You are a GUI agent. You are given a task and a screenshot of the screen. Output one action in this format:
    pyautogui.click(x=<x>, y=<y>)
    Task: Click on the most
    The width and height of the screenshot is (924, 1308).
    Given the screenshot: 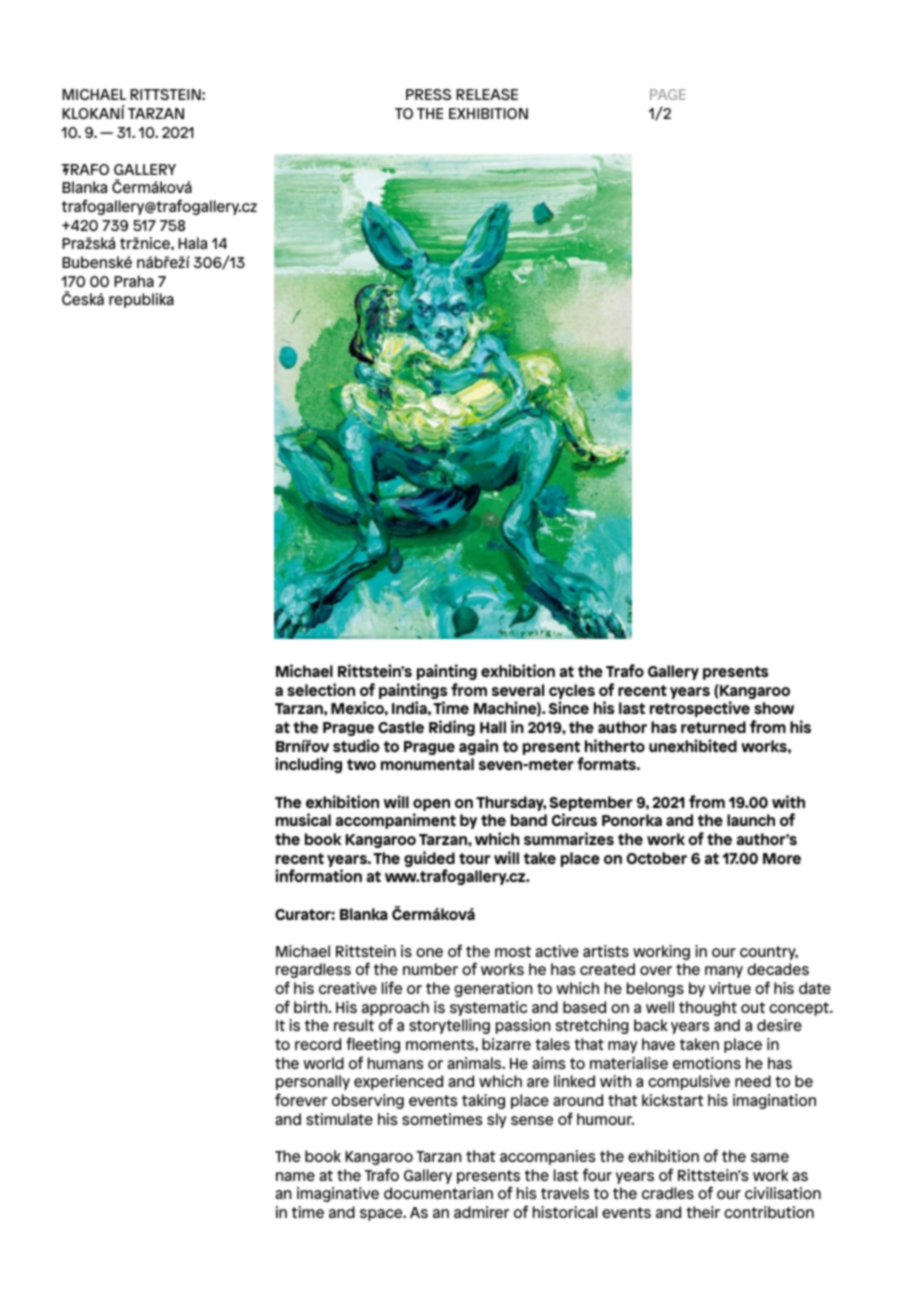 What is the action you would take?
    pyautogui.click(x=513, y=951)
